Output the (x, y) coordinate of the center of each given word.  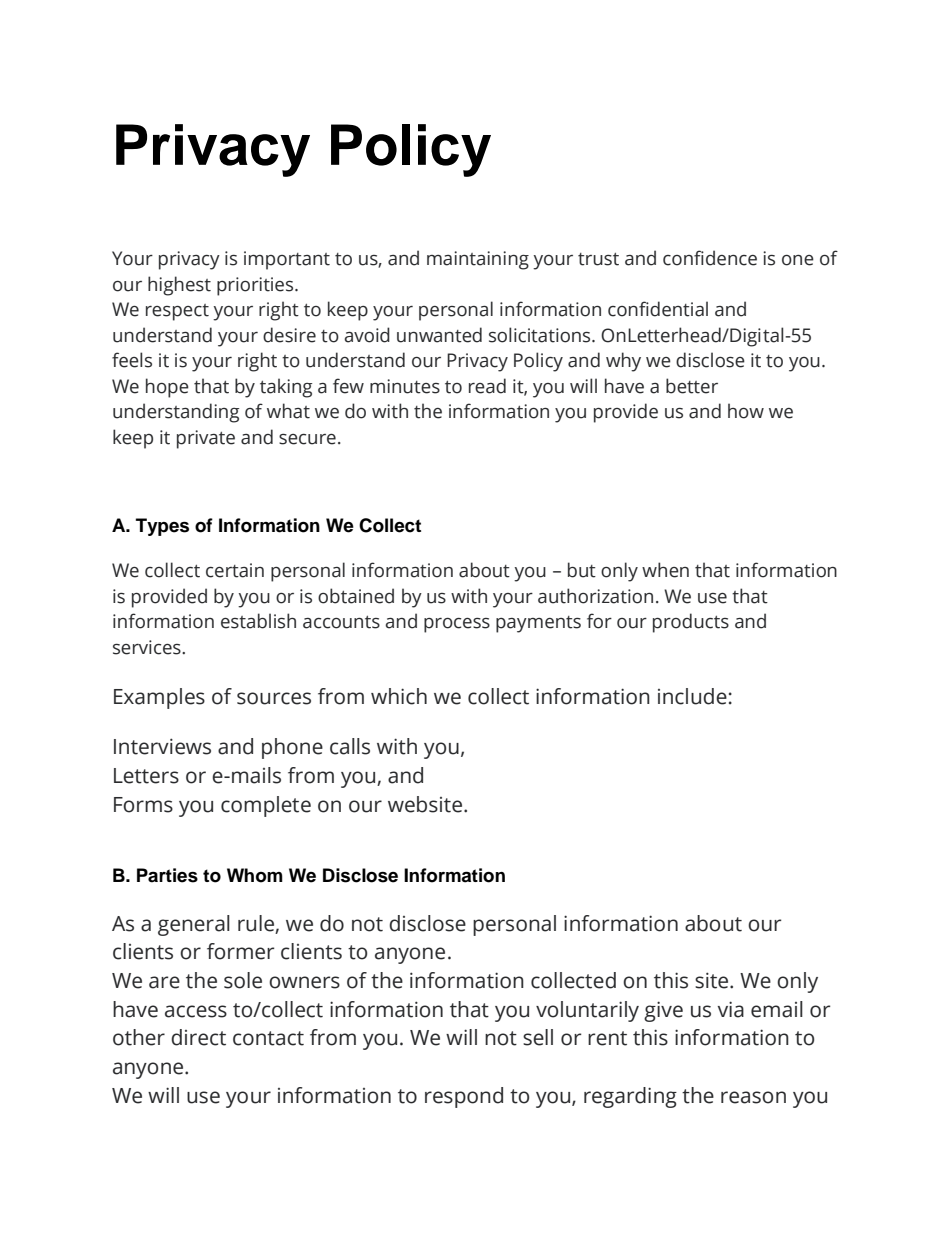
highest (179, 286)
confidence (710, 258)
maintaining (478, 260)
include (692, 696)
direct (198, 1037)
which (399, 696)
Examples (159, 698)
